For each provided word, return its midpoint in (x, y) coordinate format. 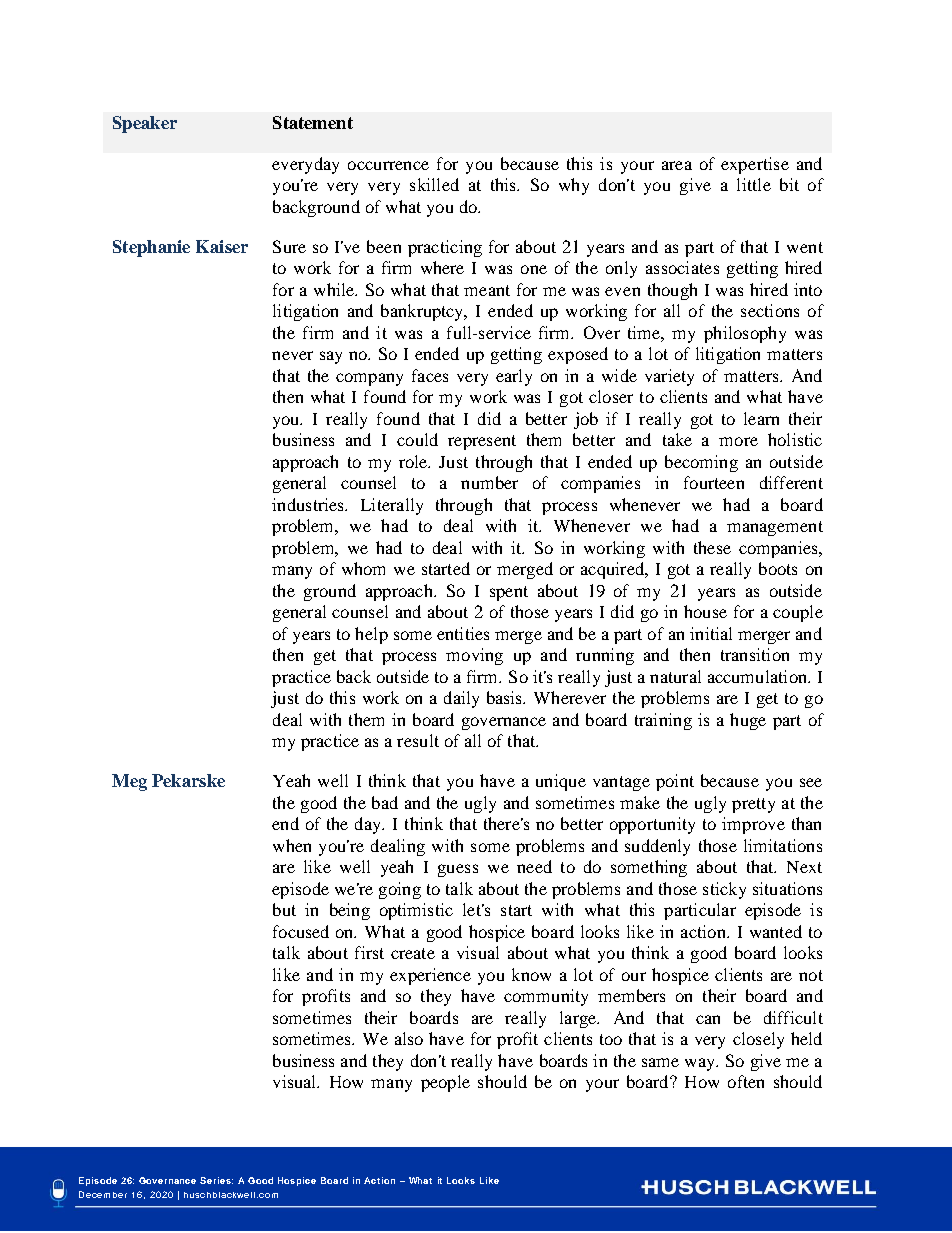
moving (474, 656)
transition (755, 654)
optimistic (416, 911)
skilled (434, 184)
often (746, 1081)
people (445, 1083)
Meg (129, 782)
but (284, 909)
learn (761, 418)
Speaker (145, 124)
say (331, 357)
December (103, 1194)
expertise (755, 165)
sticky (724, 890)
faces (430, 375)
